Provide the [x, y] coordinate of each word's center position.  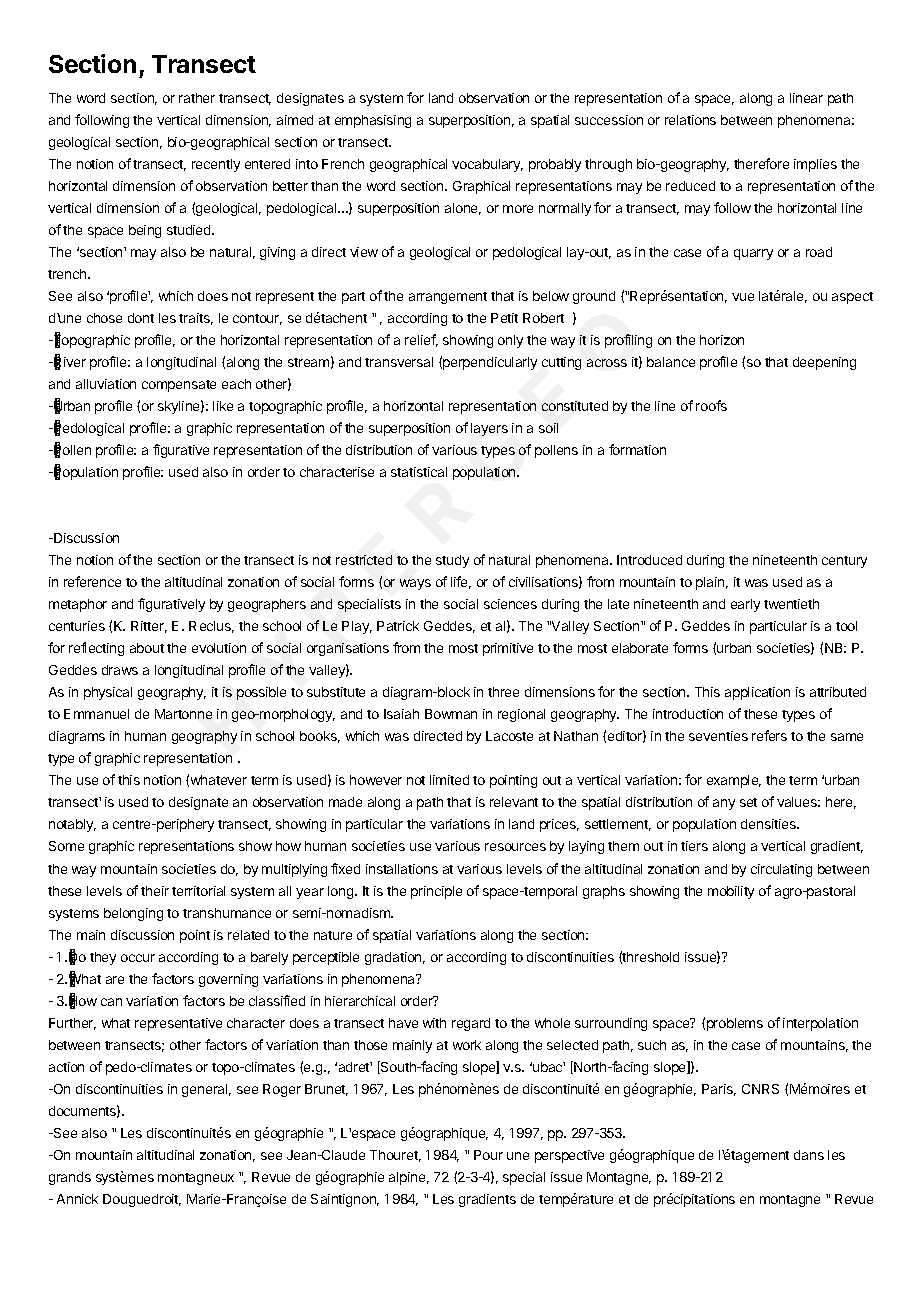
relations [690, 120]
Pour [488, 1155]
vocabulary [487, 165]
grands [70, 1178]
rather [197, 98]
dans [809, 1155]
